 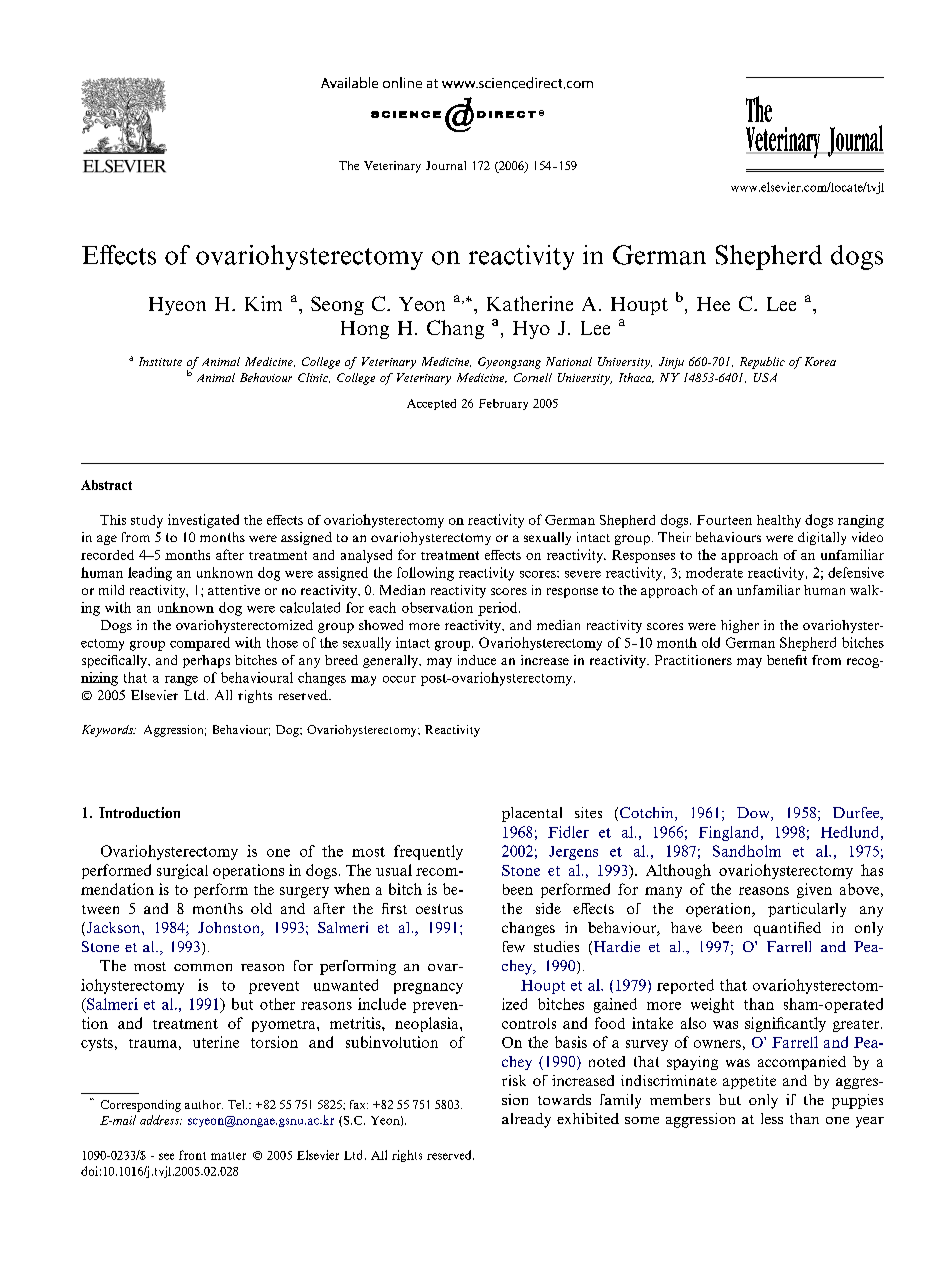 I want to click on Johnston, so click(x=230, y=929).
